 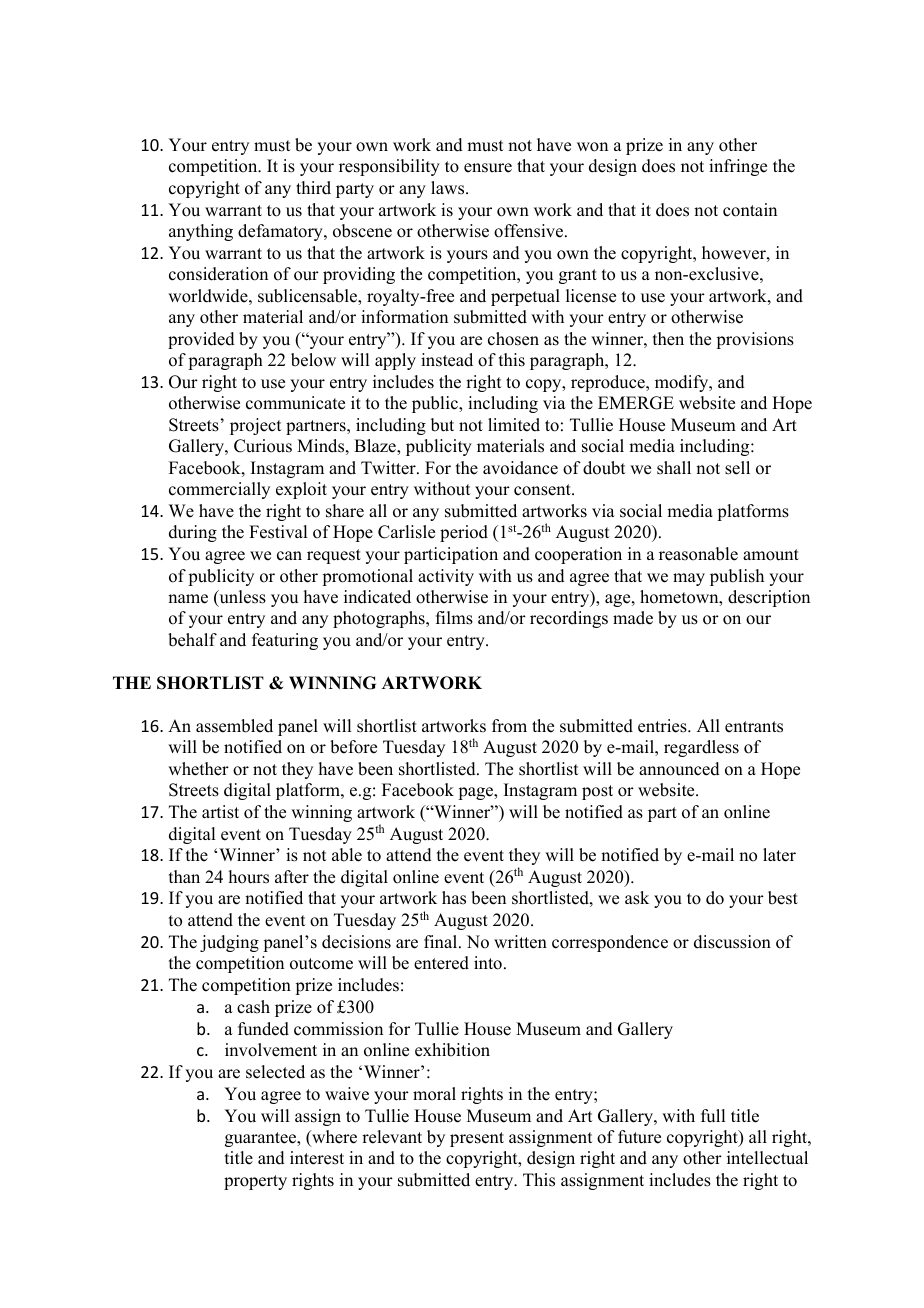 What do you see at coordinates (754, 727) in the page?
I see `entrants` at bounding box center [754, 727].
